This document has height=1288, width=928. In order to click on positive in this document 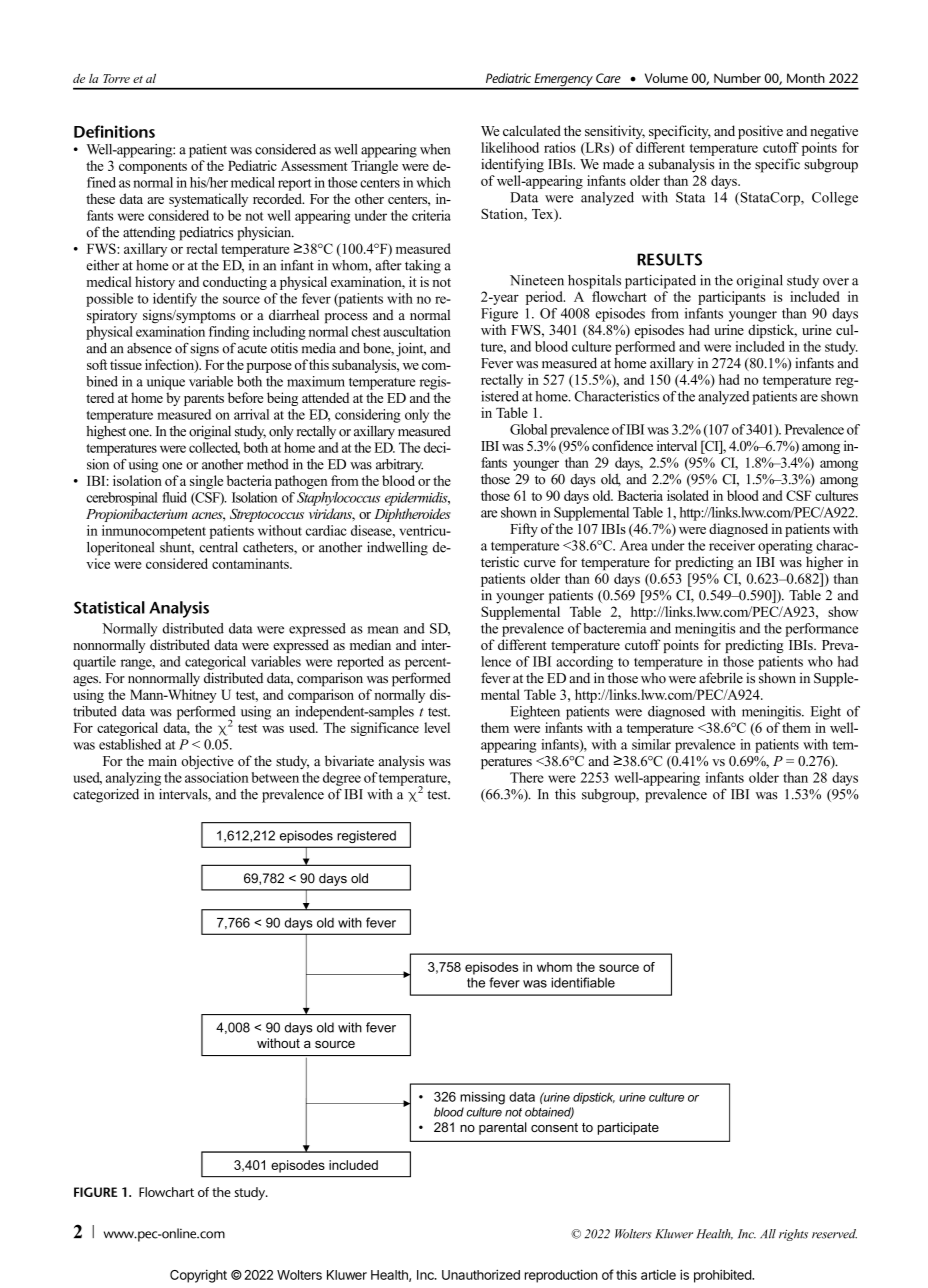, I will do `click(760, 132)`.
